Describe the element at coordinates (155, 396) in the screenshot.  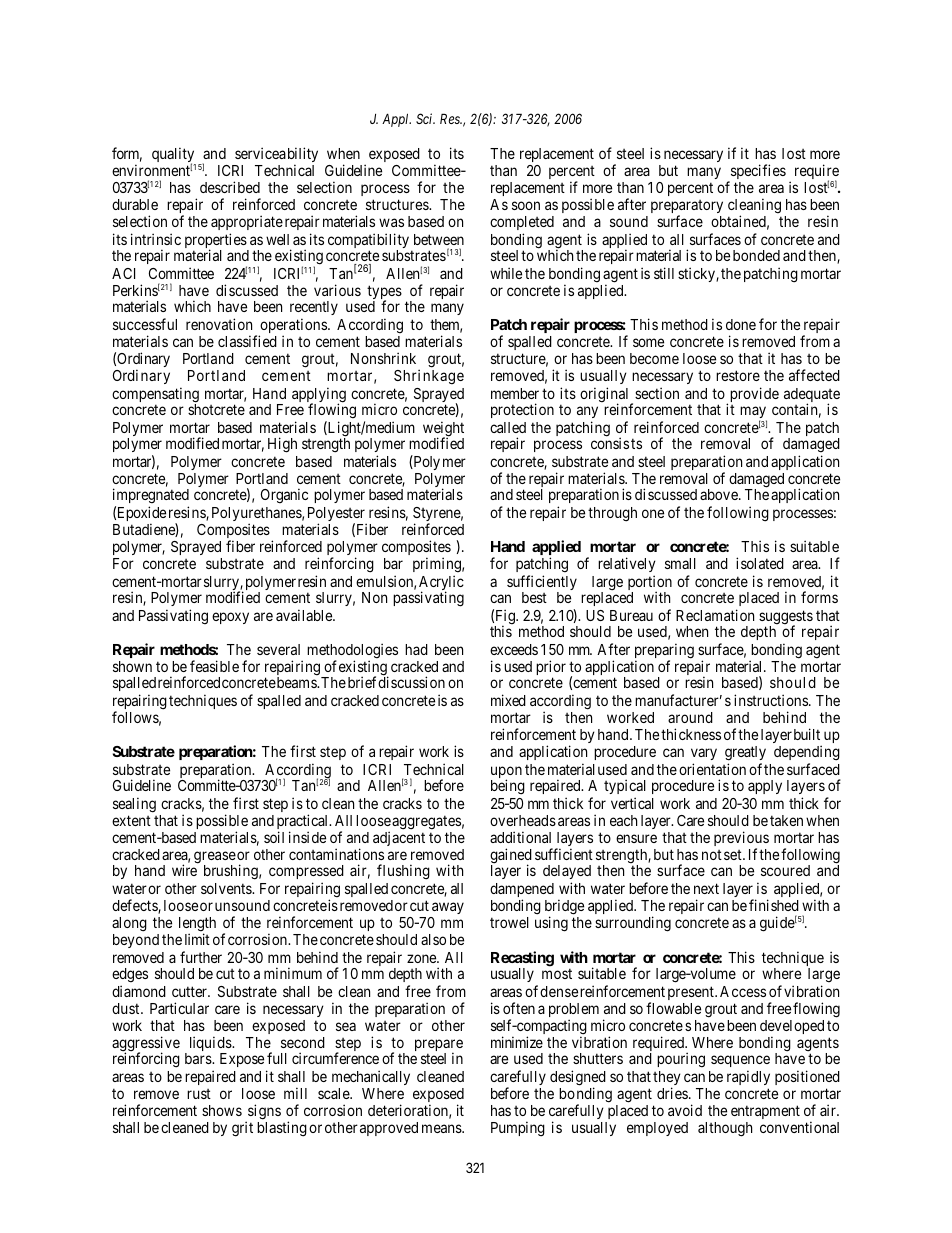
I see `compensating` at that location.
